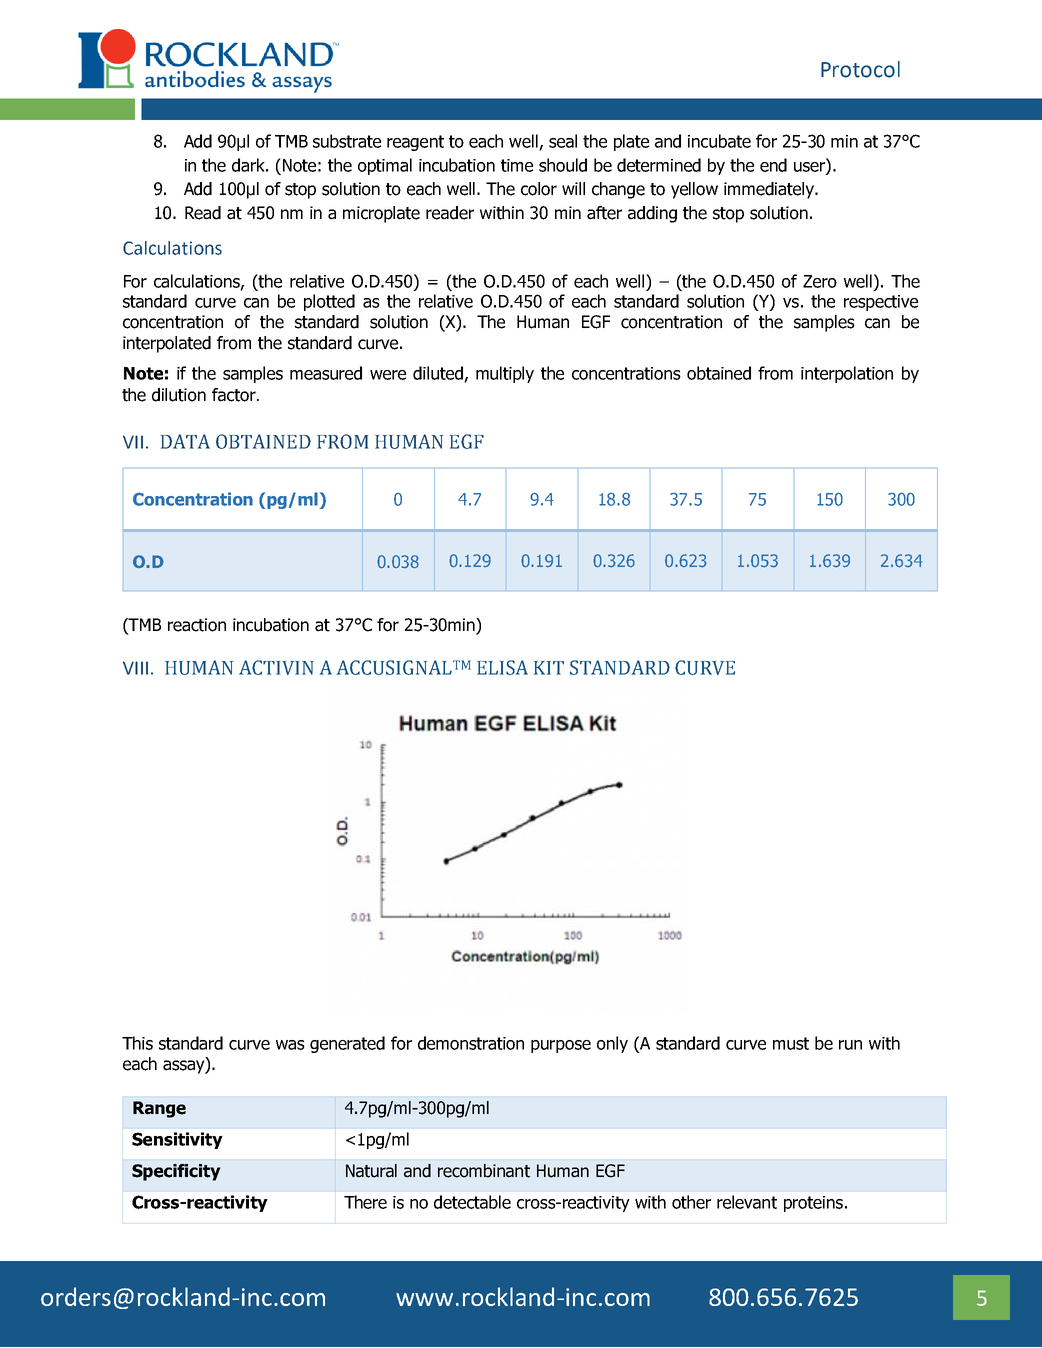 This screenshot has width=1042, height=1348. What do you see at coordinates (563, 141) in the screenshot?
I see `seal` at bounding box center [563, 141].
